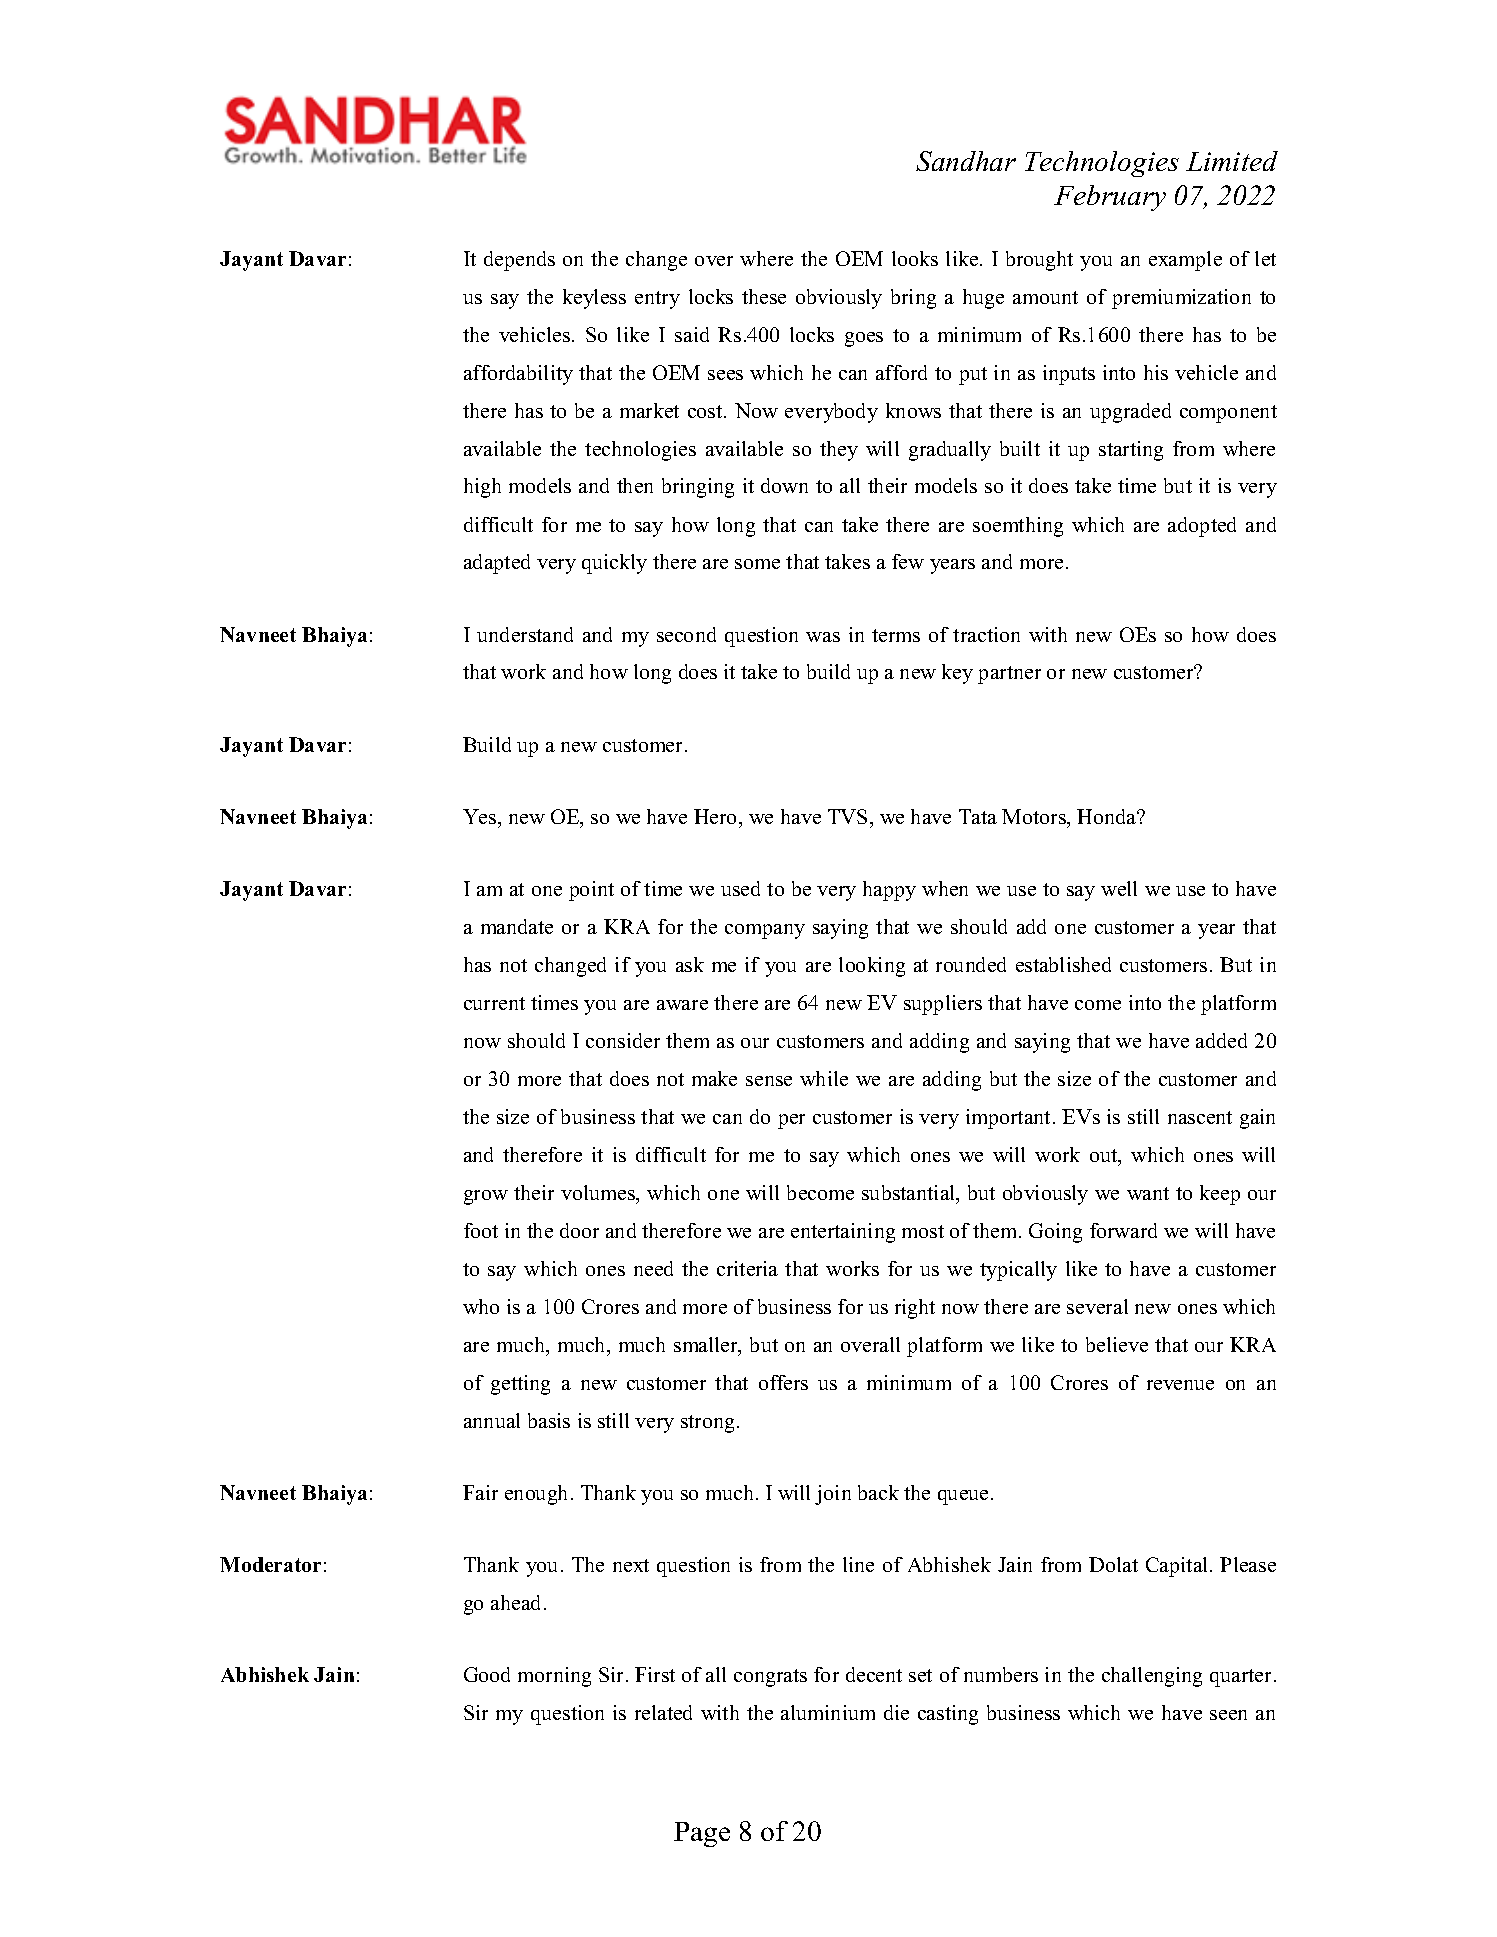  I want to click on looks, so click(915, 258).
